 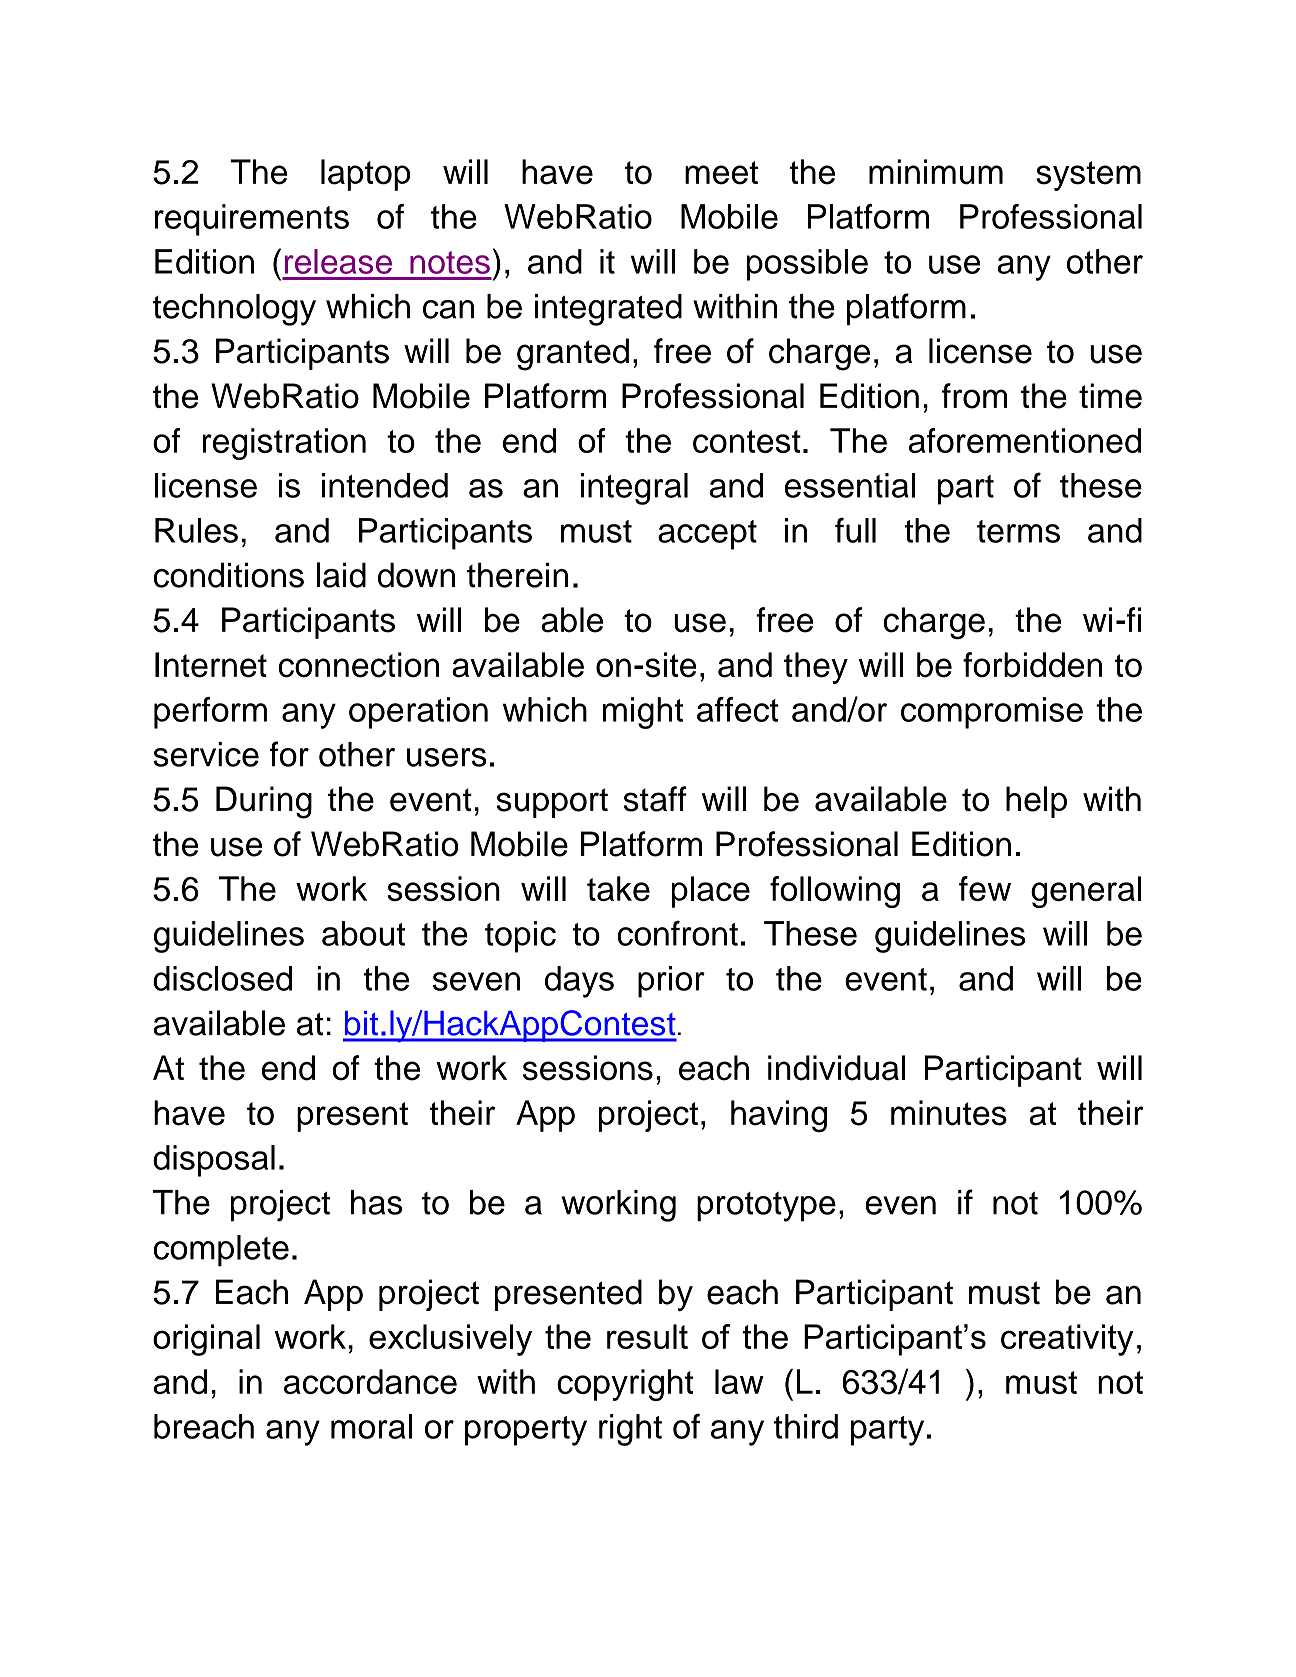 I want to click on having, so click(x=779, y=1116).
